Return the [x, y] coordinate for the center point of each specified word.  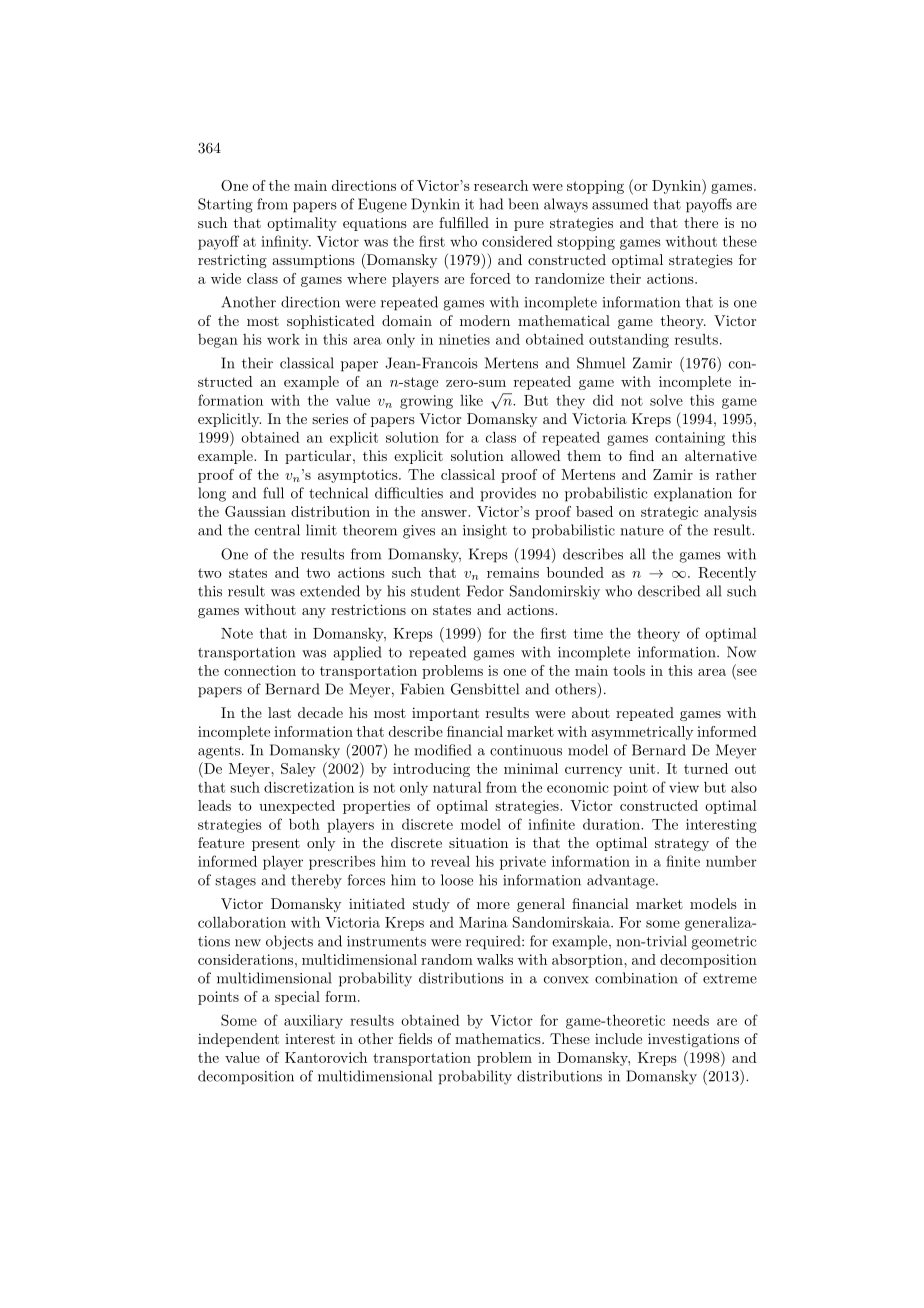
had [491, 204]
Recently [727, 574]
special [297, 998]
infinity [286, 242]
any [314, 613]
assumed [620, 204]
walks [495, 959]
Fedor [485, 591]
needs [691, 1020]
